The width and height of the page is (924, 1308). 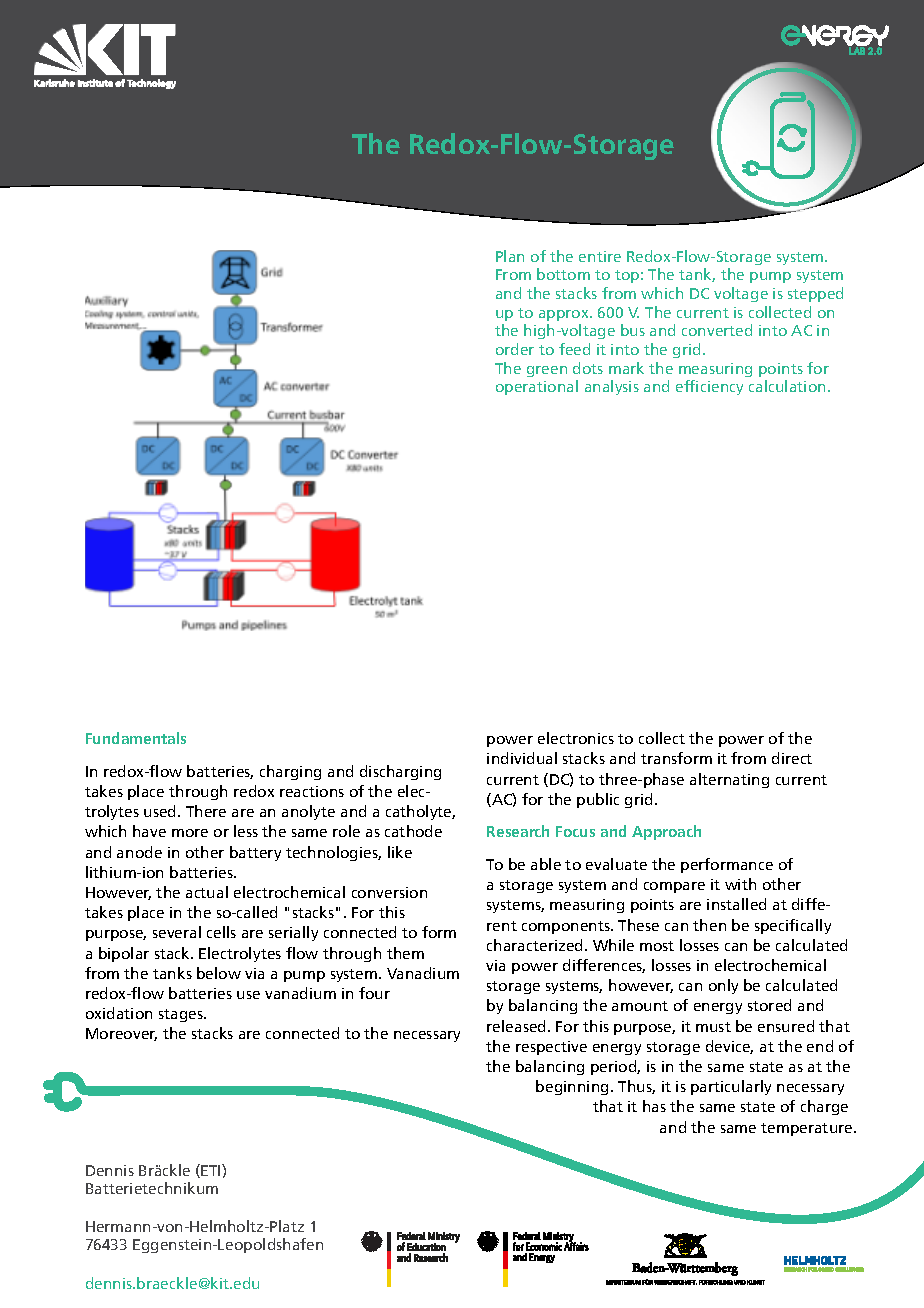 What do you see at coordinates (522, 758) in the page?
I see `individual` at bounding box center [522, 758].
